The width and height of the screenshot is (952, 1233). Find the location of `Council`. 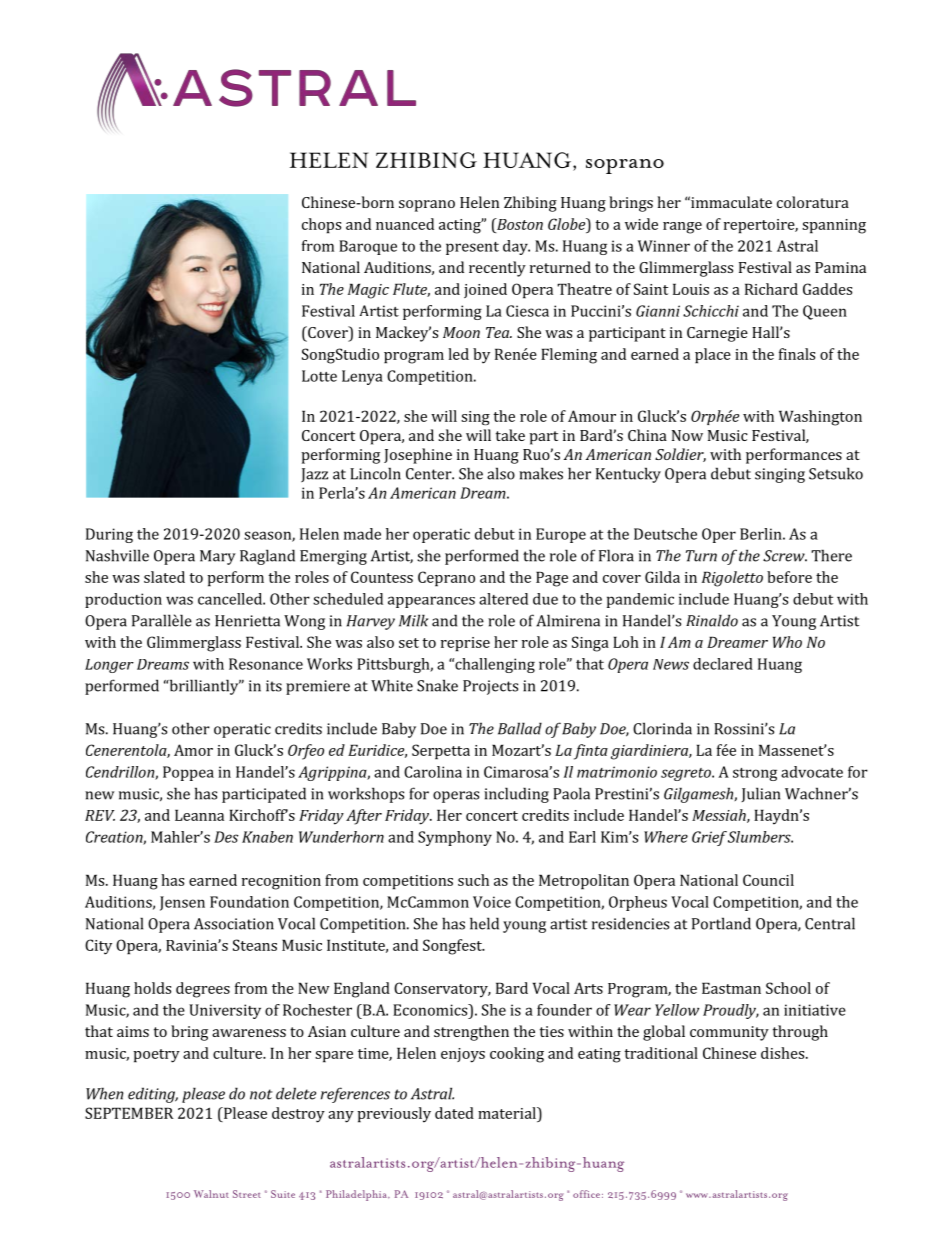

Council is located at coordinates (768, 880).
